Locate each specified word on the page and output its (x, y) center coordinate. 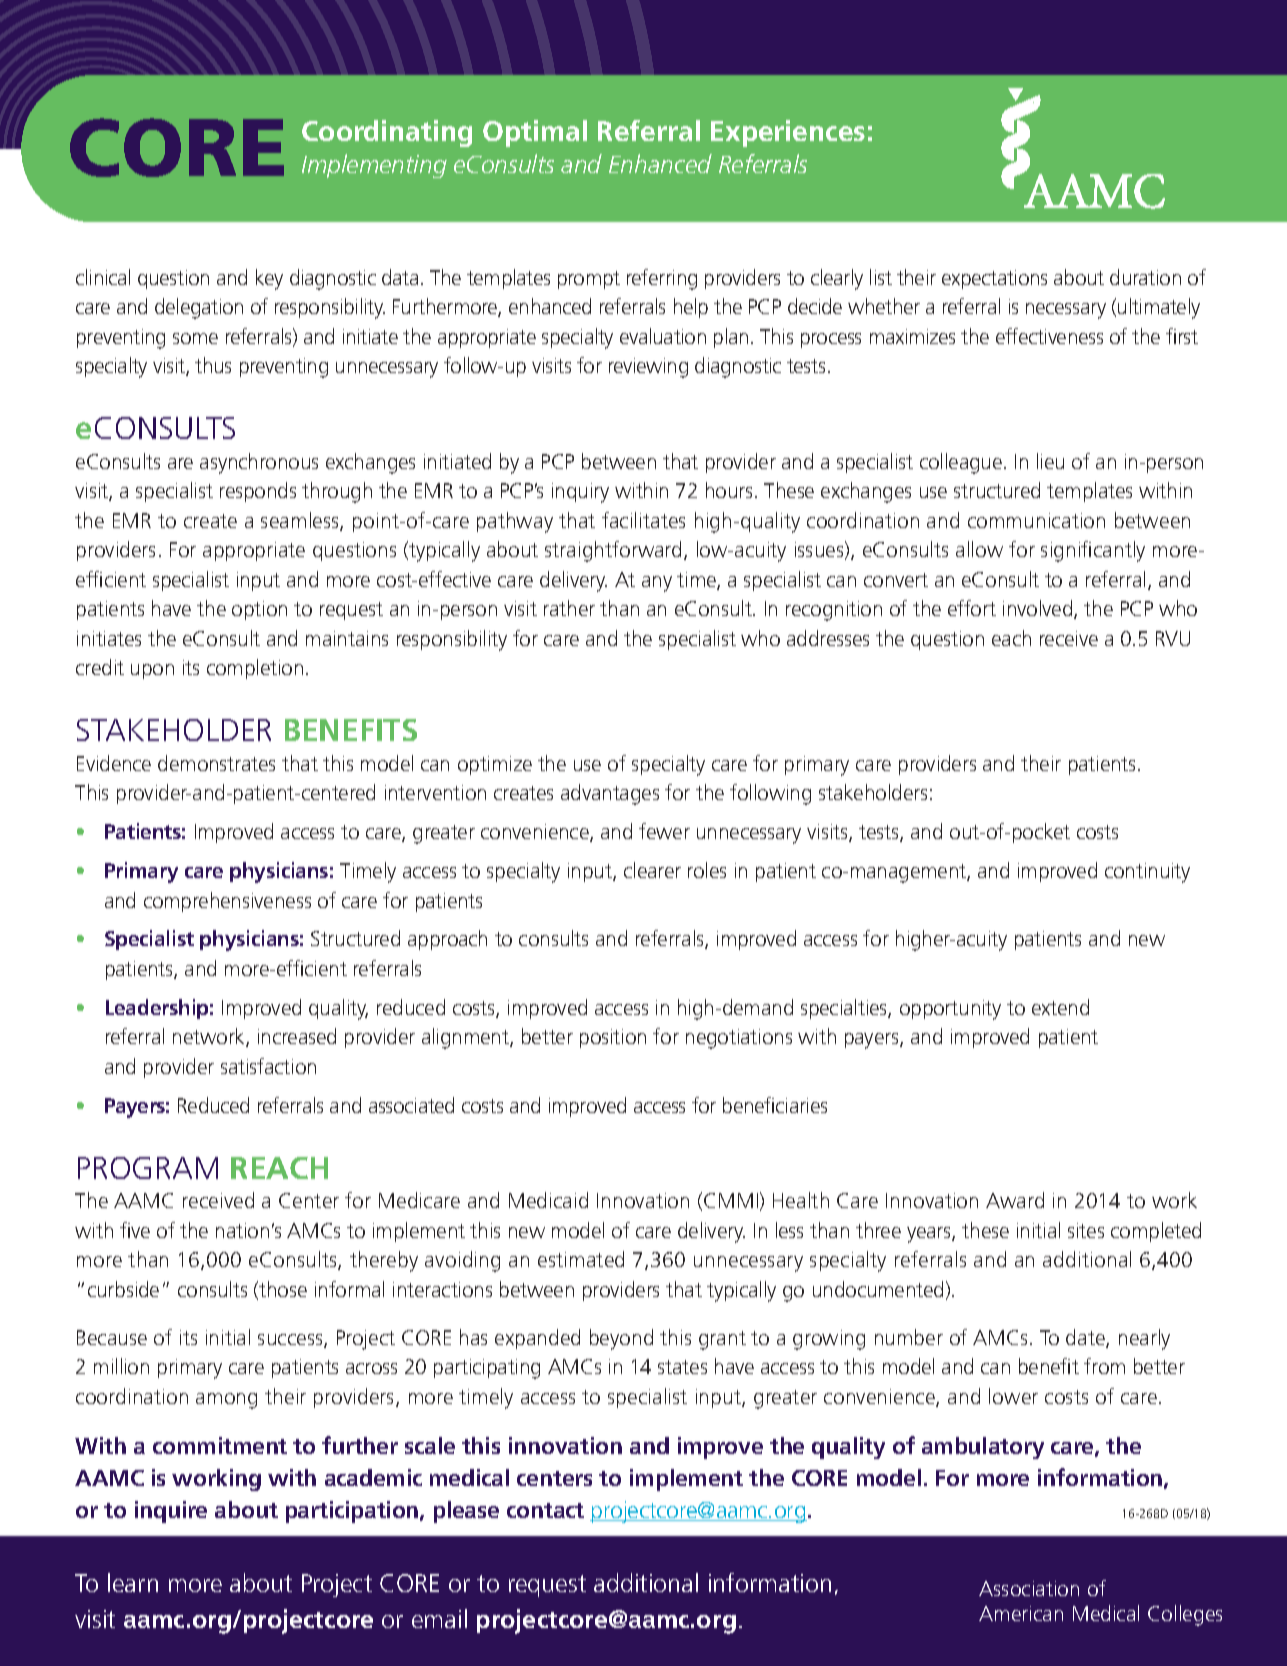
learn (133, 1582)
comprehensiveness (227, 902)
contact (545, 1510)
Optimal (535, 133)
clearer (652, 870)
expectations (994, 279)
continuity (1147, 873)
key (269, 279)
